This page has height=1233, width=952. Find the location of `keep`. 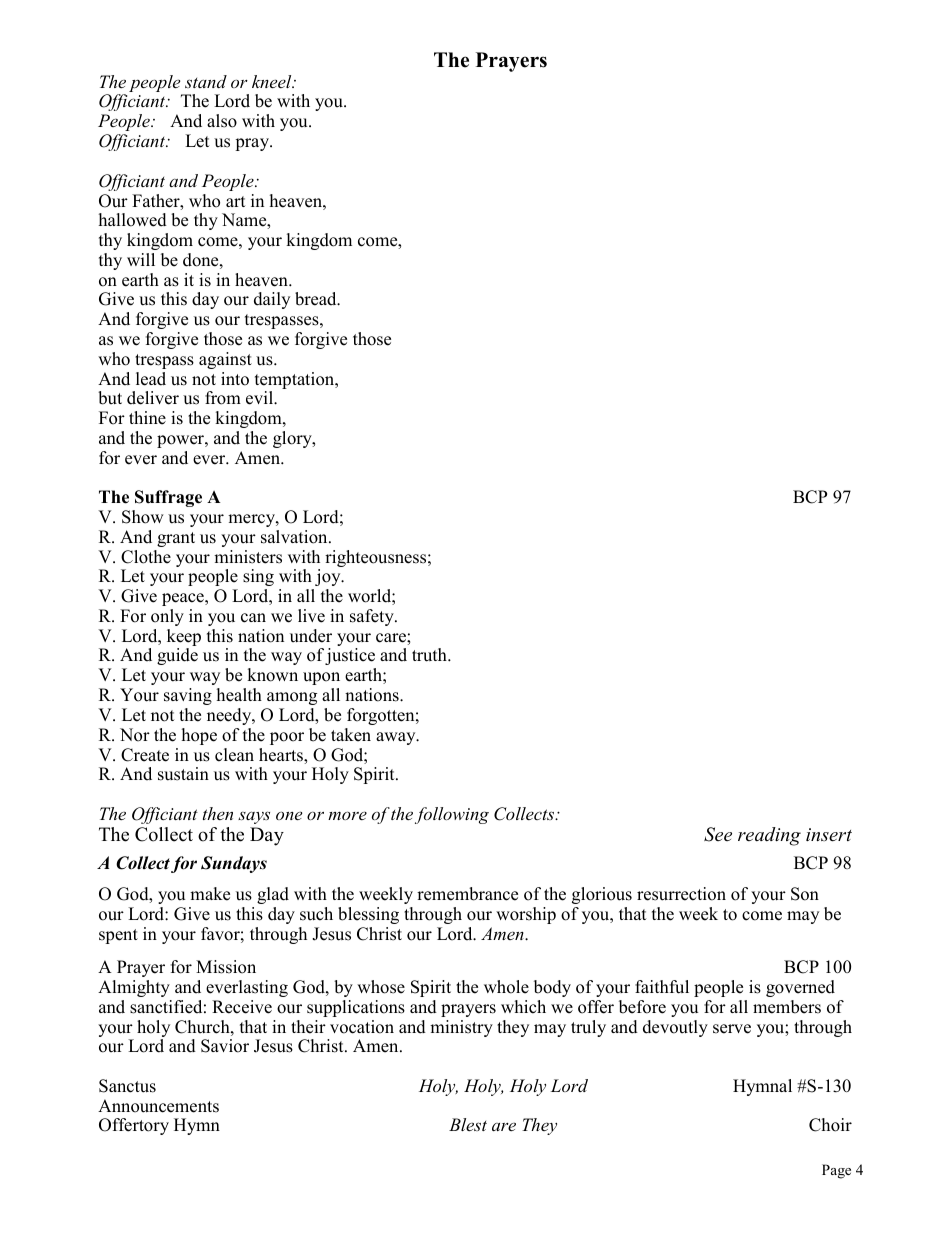

keep is located at coordinates (184, 639).
